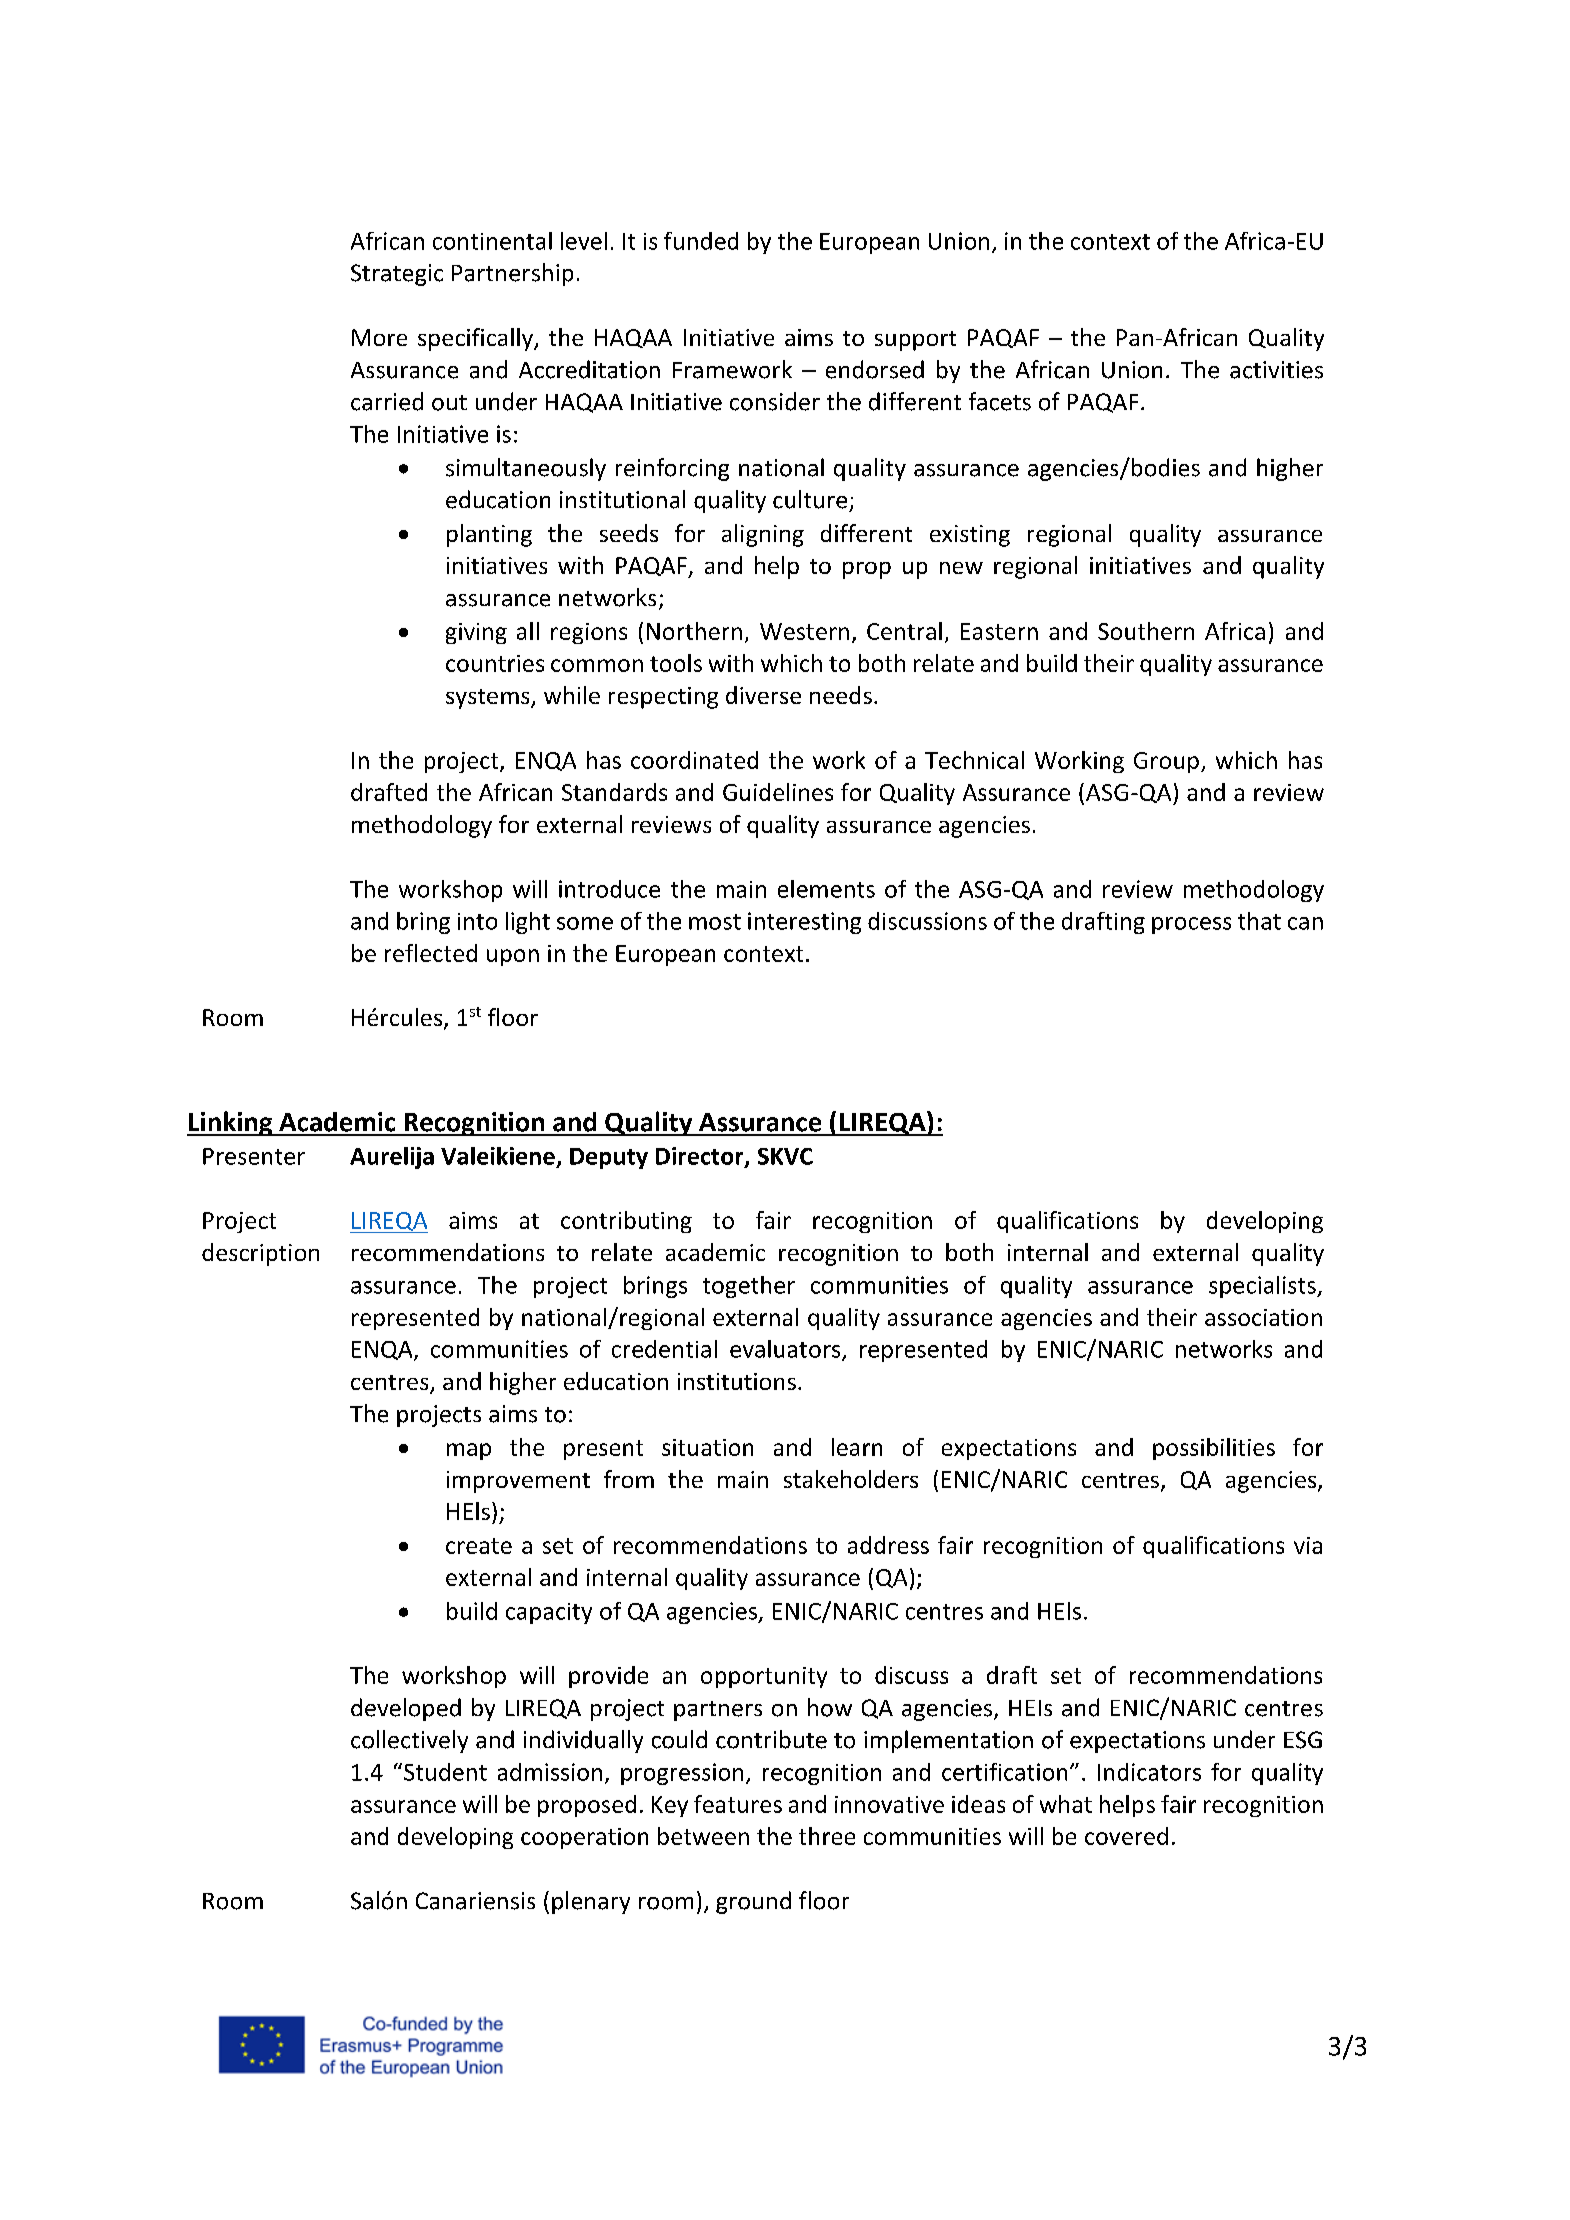  Describe the element at coordinates (1276, 370) in the page. I see `activities` at that location.
